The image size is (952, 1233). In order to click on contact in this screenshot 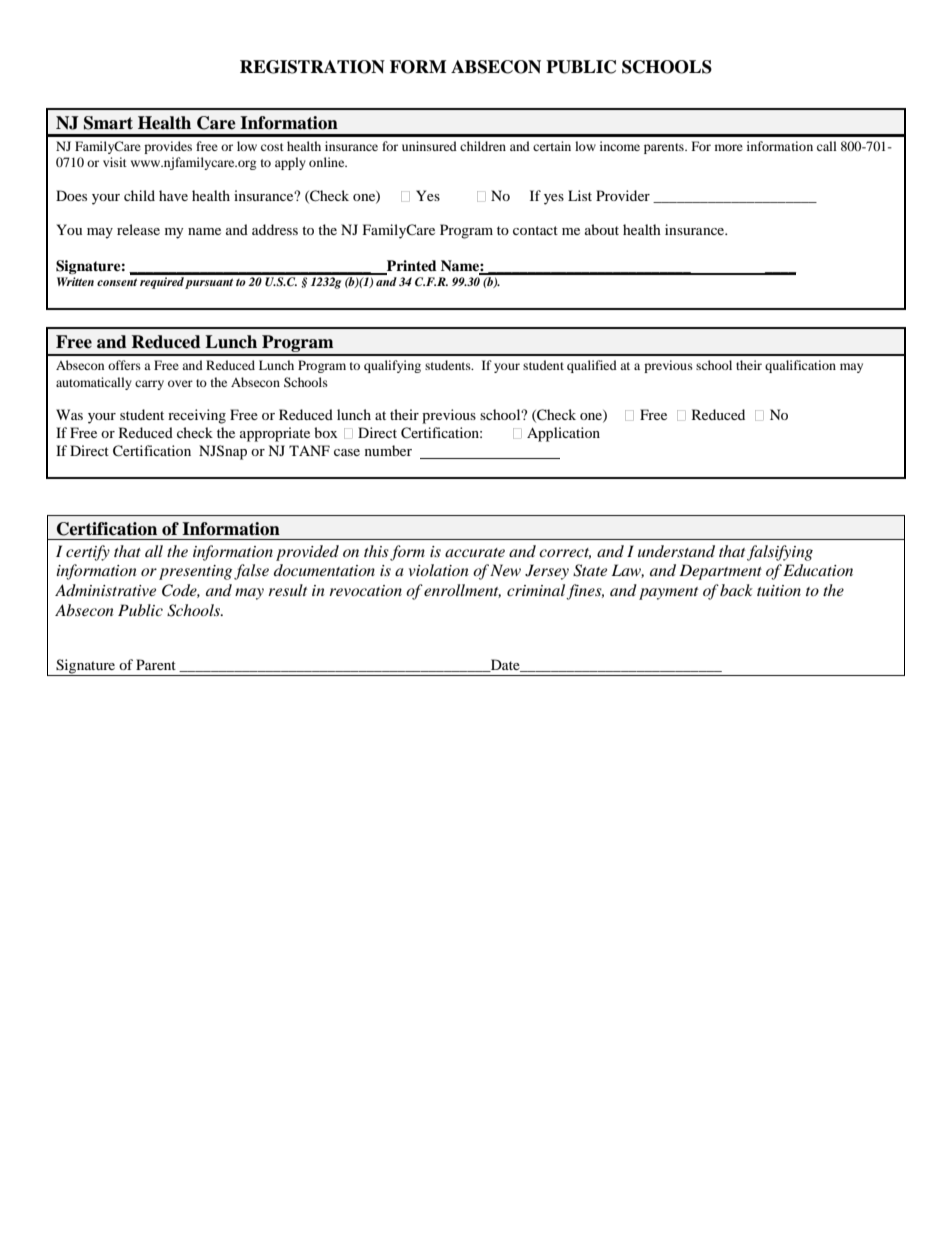, I will do `click(535, 230)`.
